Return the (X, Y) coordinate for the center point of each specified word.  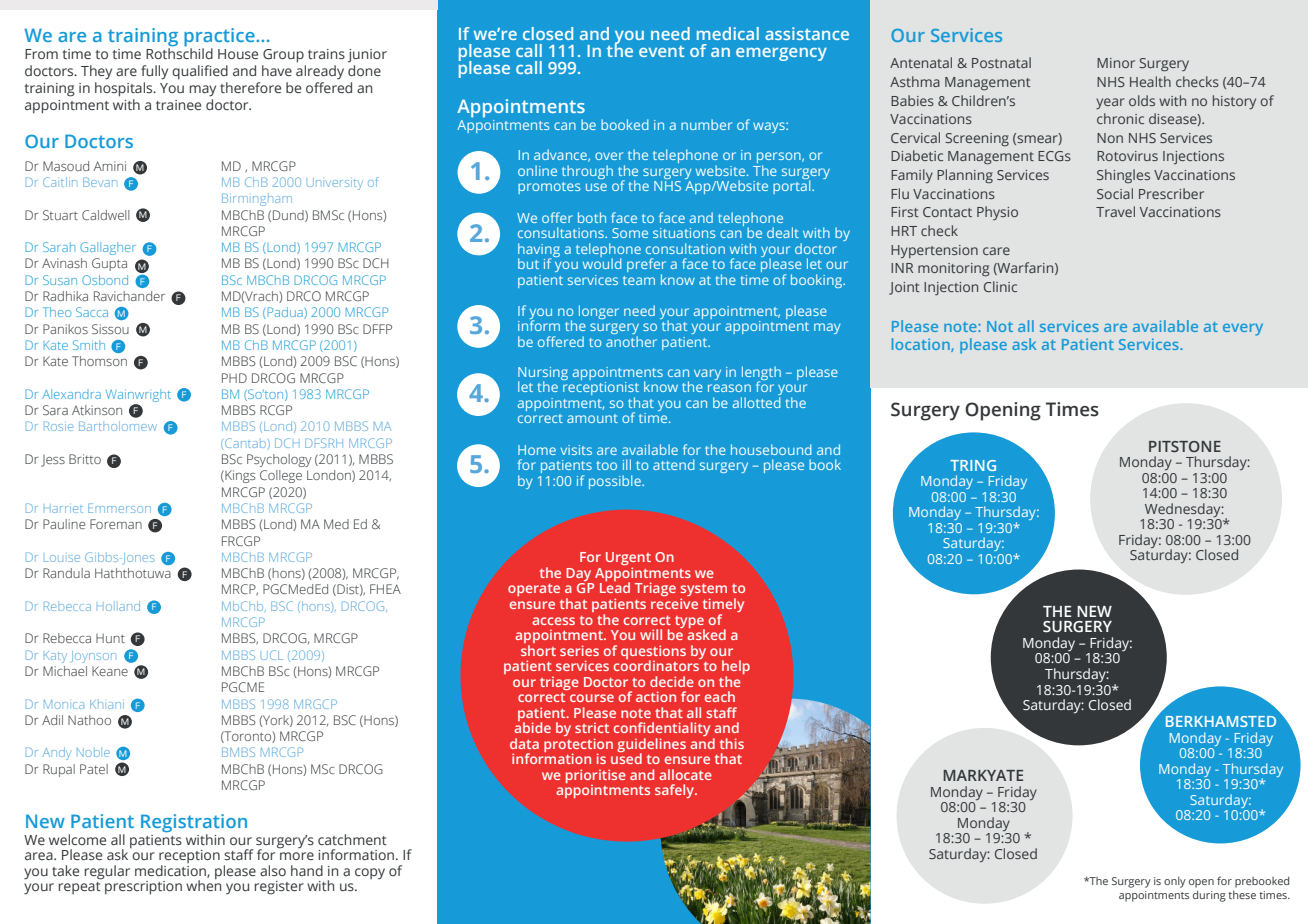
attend (674, 464)
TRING (973, 465)
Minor (1116, 63)
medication (171, 871)
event (661, 51)
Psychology (279, 460)
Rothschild (179, 52)
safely (676, 791)
